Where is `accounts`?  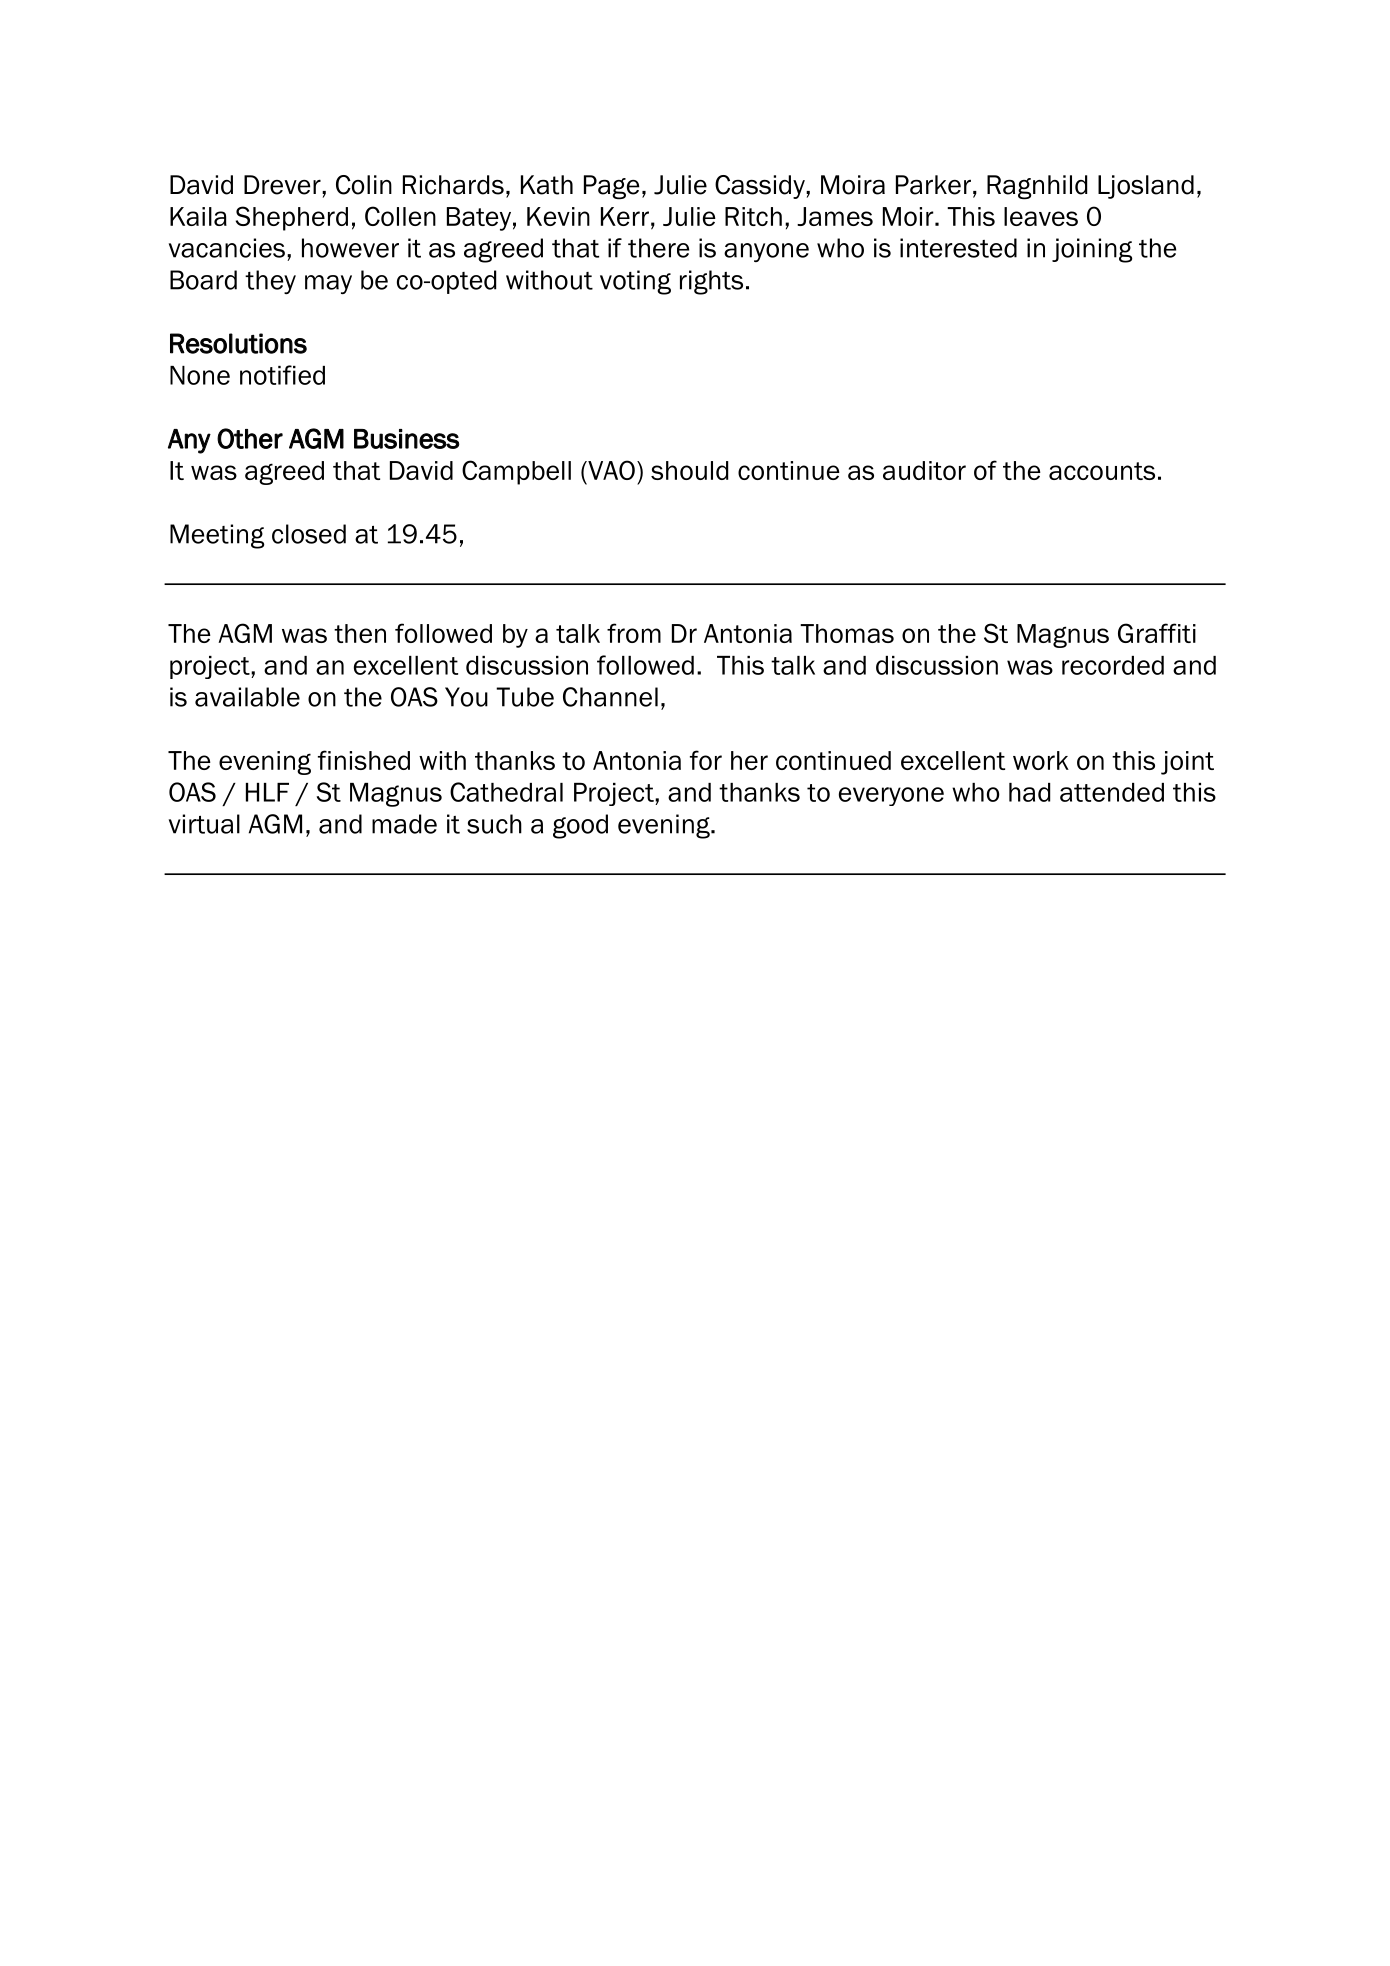
accounts is located at coordinates (1102, 471).
